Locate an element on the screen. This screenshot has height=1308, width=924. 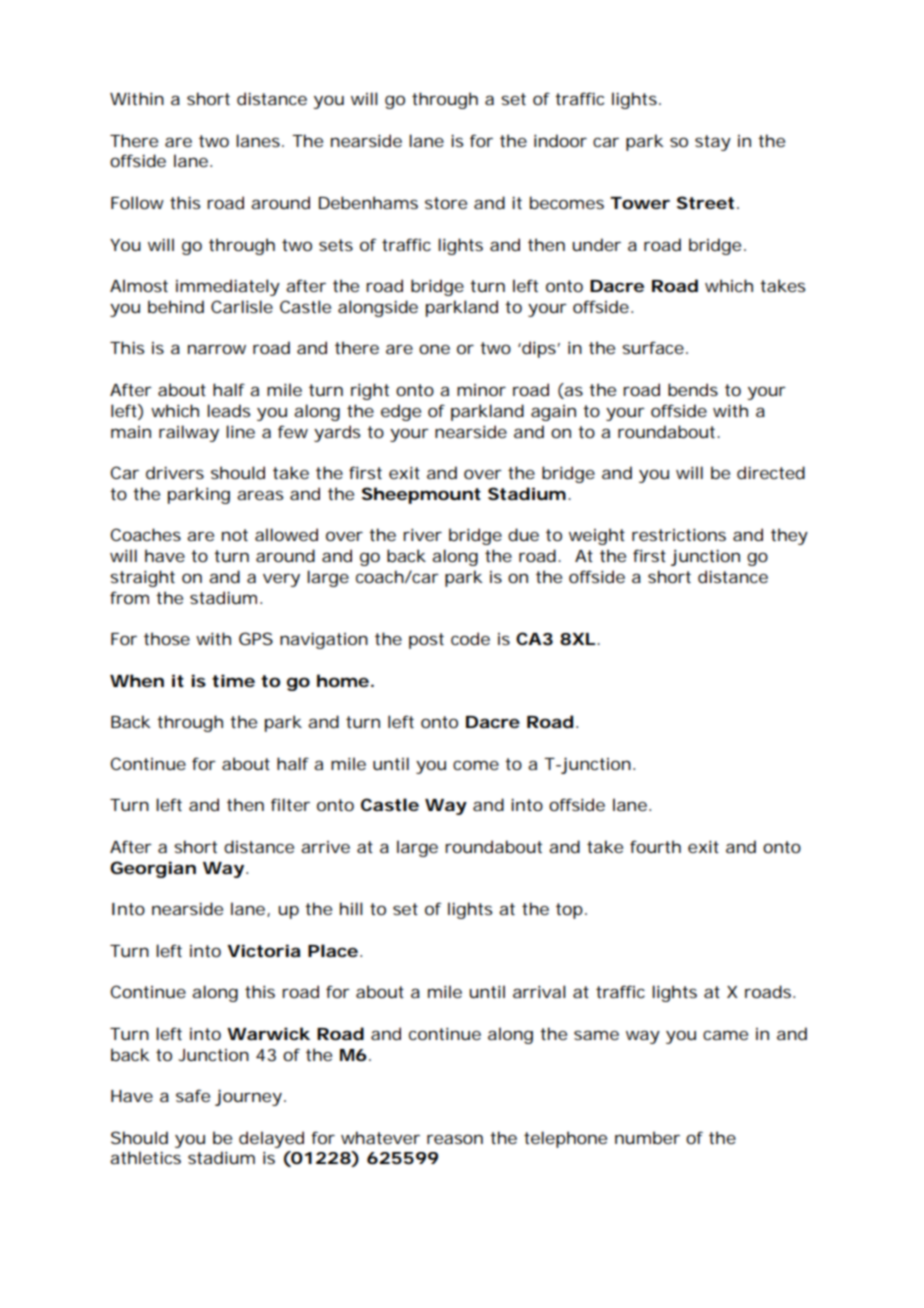
areas is located at coordinates (260, 495).
